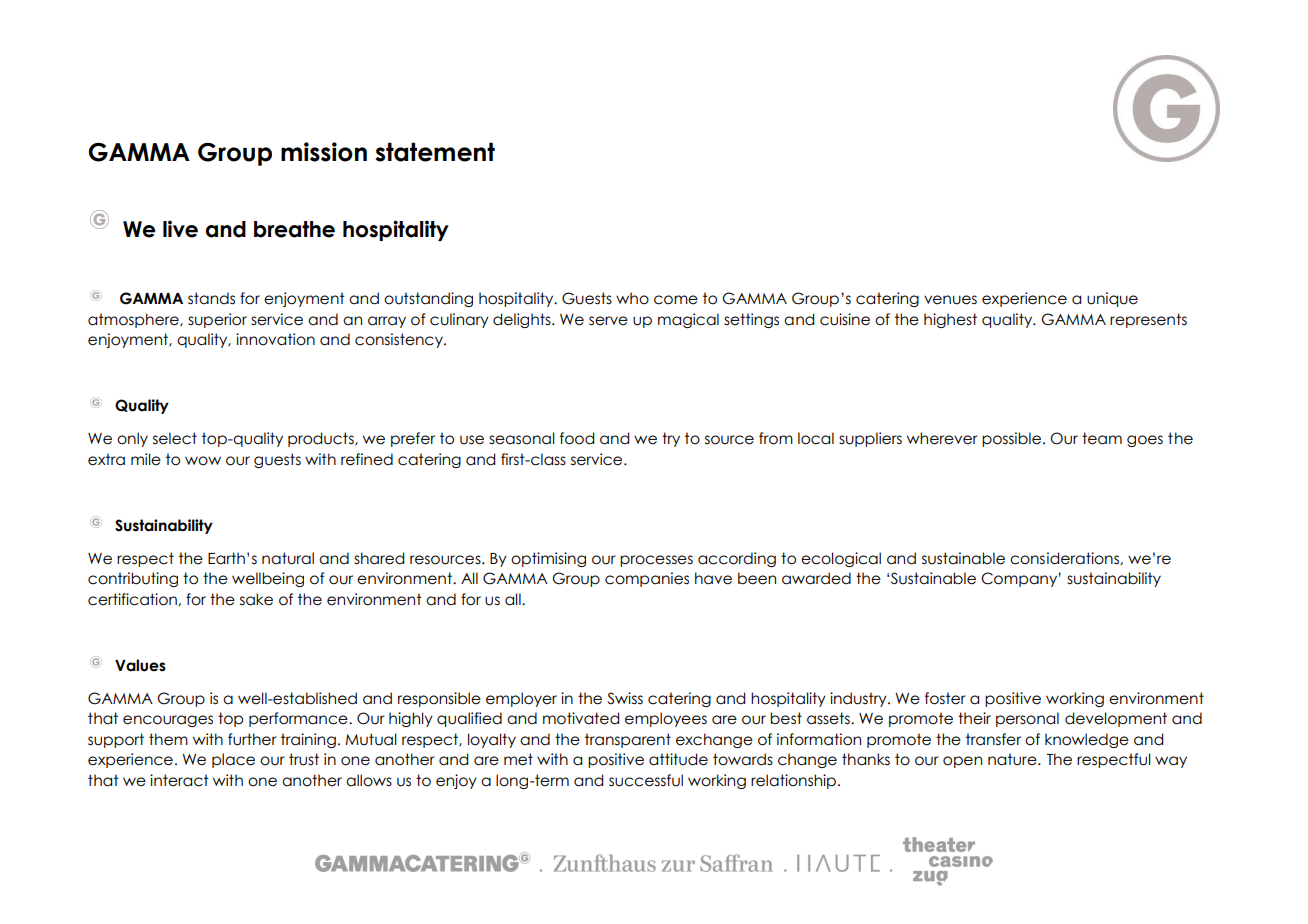 The height and width of the image is (924, 1308). What do you see at coordinates (275, 339) in the image?
I see `innovation` at bounding box center [275, 339].
